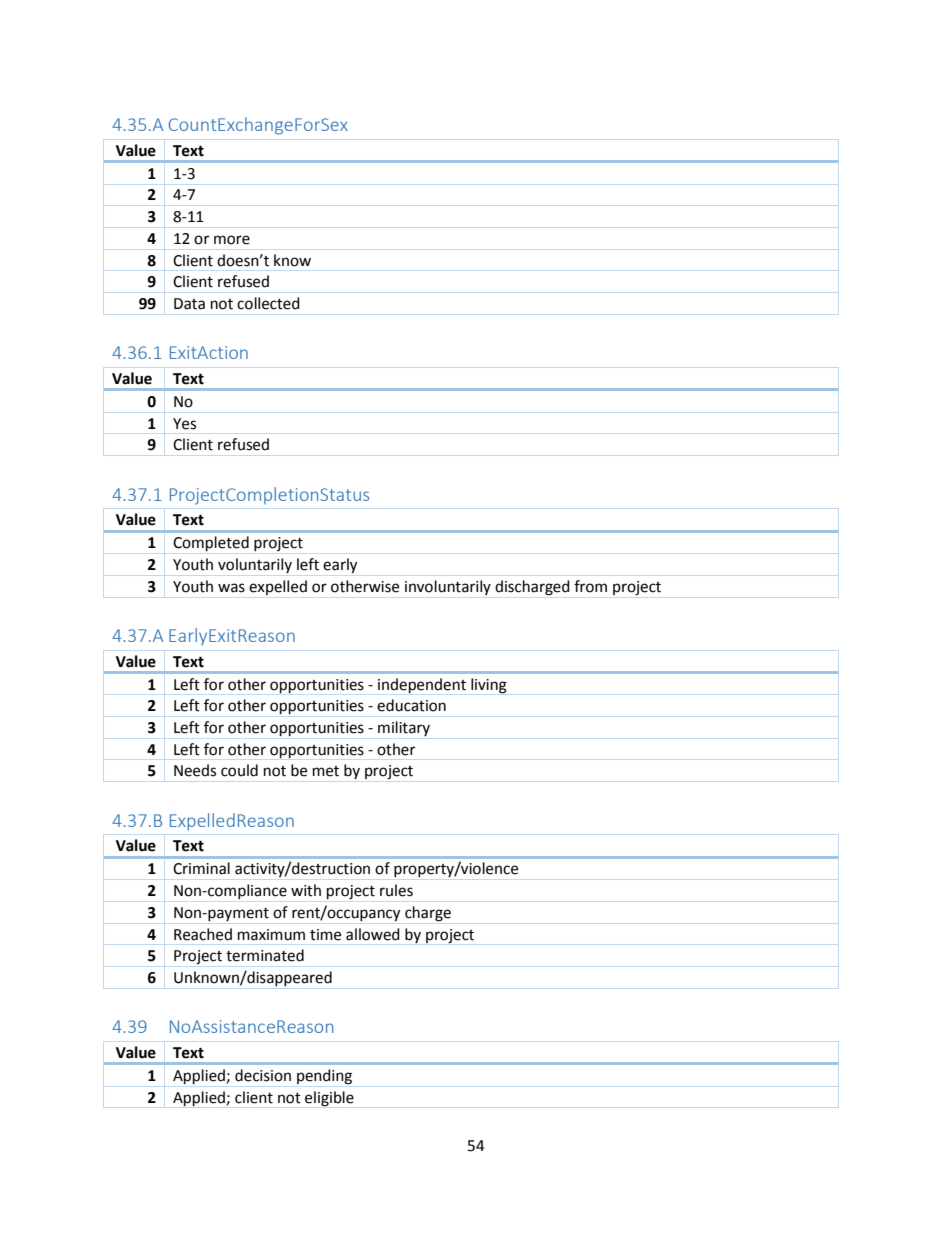  I want to click on pending, so click(324, 1077).
